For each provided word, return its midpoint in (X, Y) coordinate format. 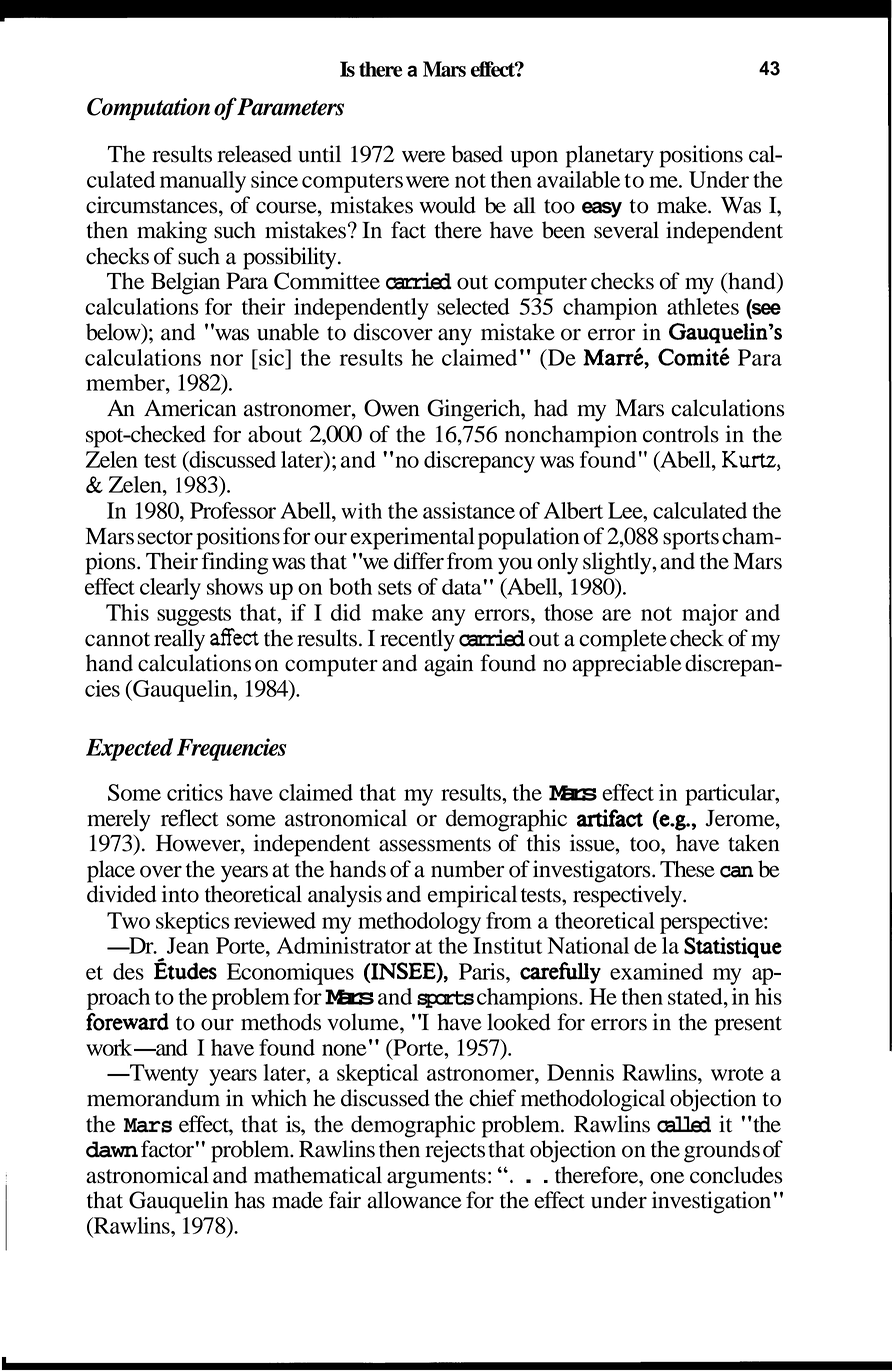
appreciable (627, 665)
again (448, 665)
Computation (148, 109)
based (477, 154)
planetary (610, 156)
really (179, 640)
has (250, 1200)
